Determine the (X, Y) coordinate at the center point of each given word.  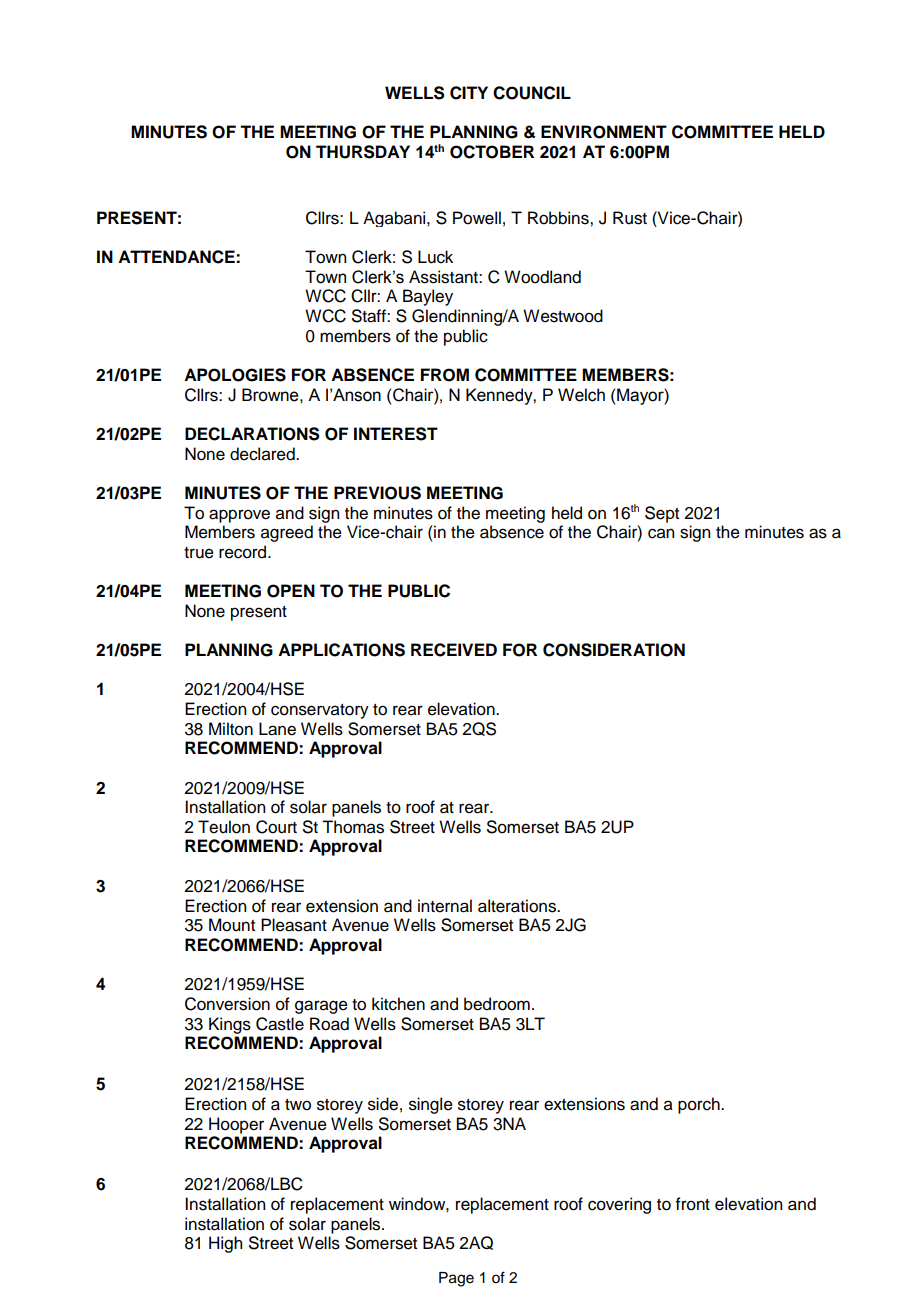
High (225, 1244)
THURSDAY (363, 152)
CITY (469, 93)
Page (456, 1279)
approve (239, 516)
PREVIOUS (377, 493)
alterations (518, 906)
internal (445, 906)
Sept (662, 514)
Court (276, 827)
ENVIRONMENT (604, 132)
